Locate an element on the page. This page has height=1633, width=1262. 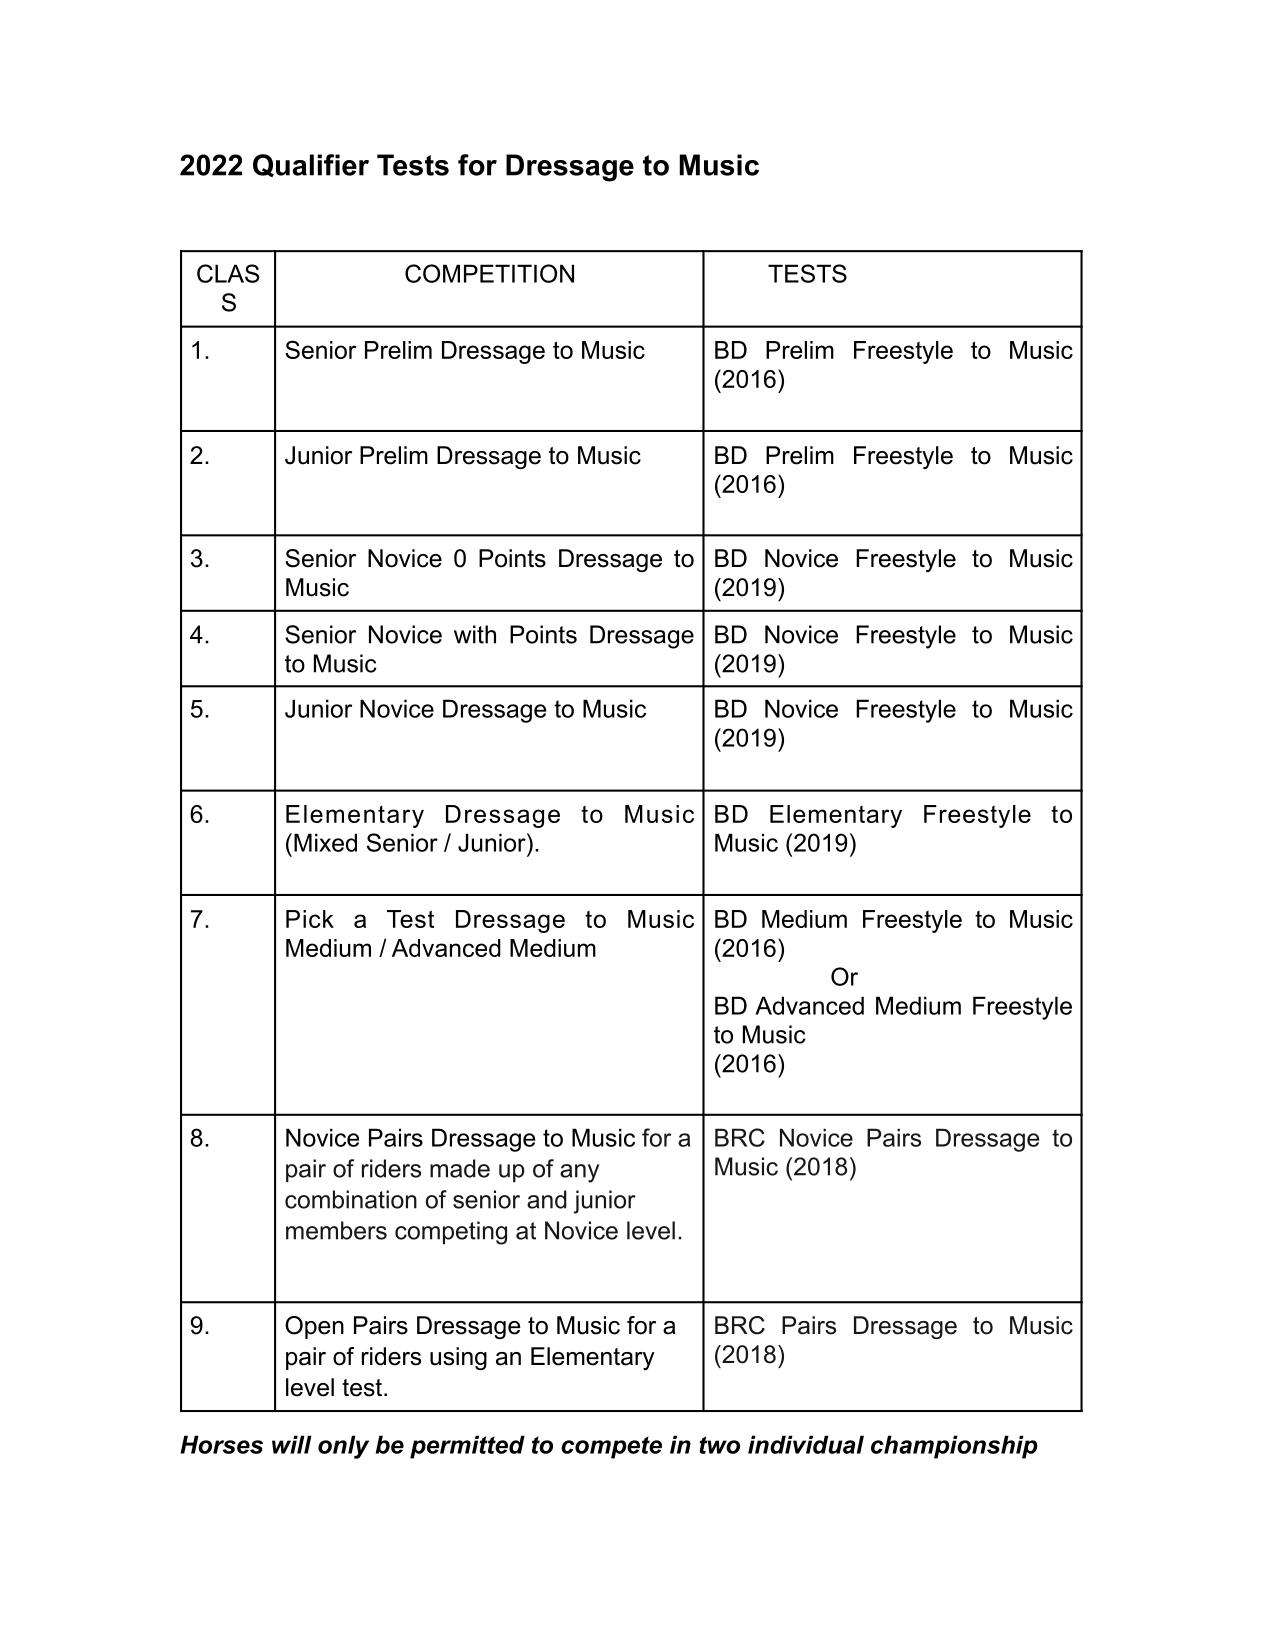
with is located at coordinates (475, 634).
